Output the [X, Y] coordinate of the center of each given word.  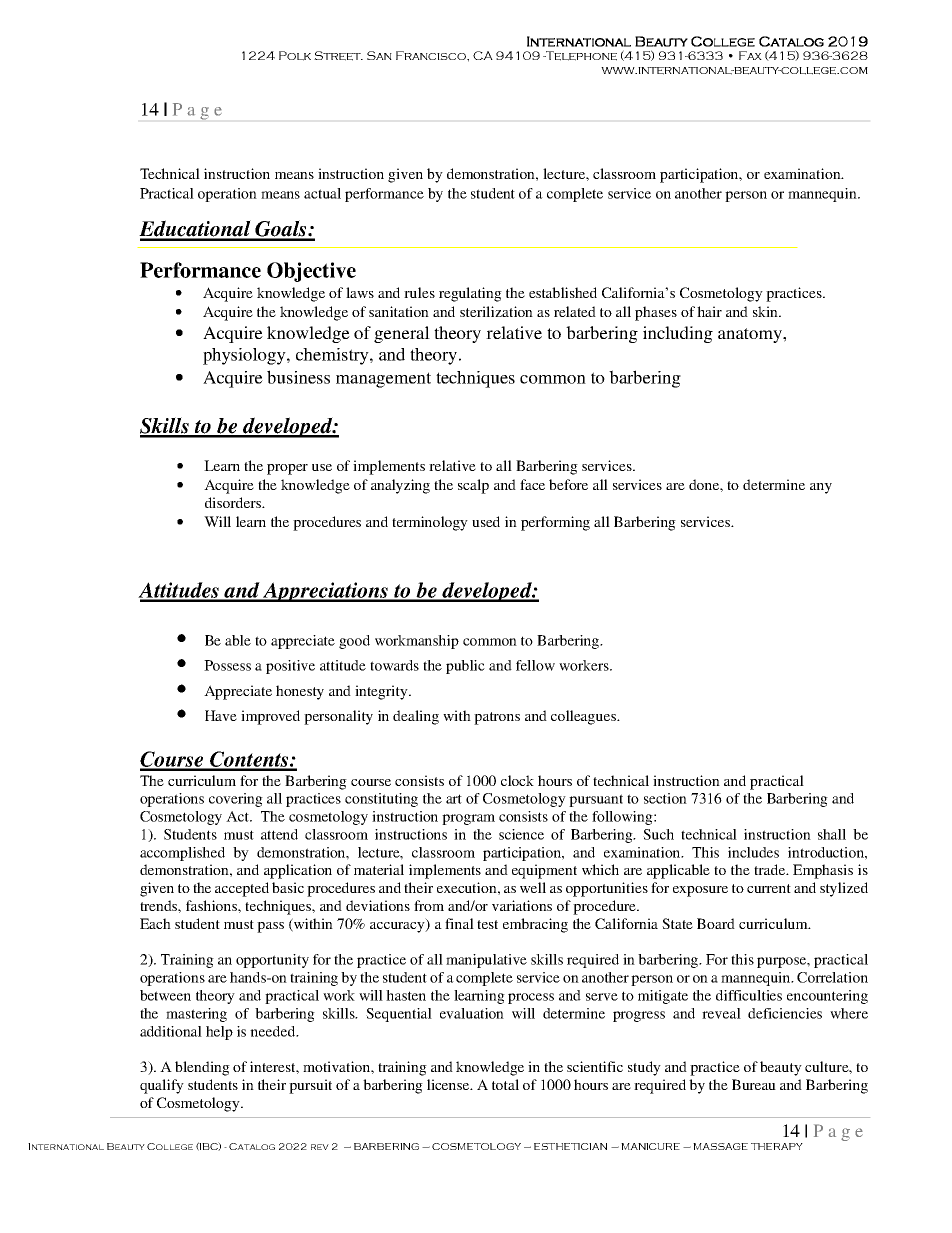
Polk [295, 56]
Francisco [432, 55]
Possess [227, 665]
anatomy [751, 335]
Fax [750, 55]
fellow [535, 665]
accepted [242, 889]
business [298, 377]
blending [202, 1068]
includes [753, 852]
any [821, 488]
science [521, 834]
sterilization [496, 311]
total [505, 1084]
